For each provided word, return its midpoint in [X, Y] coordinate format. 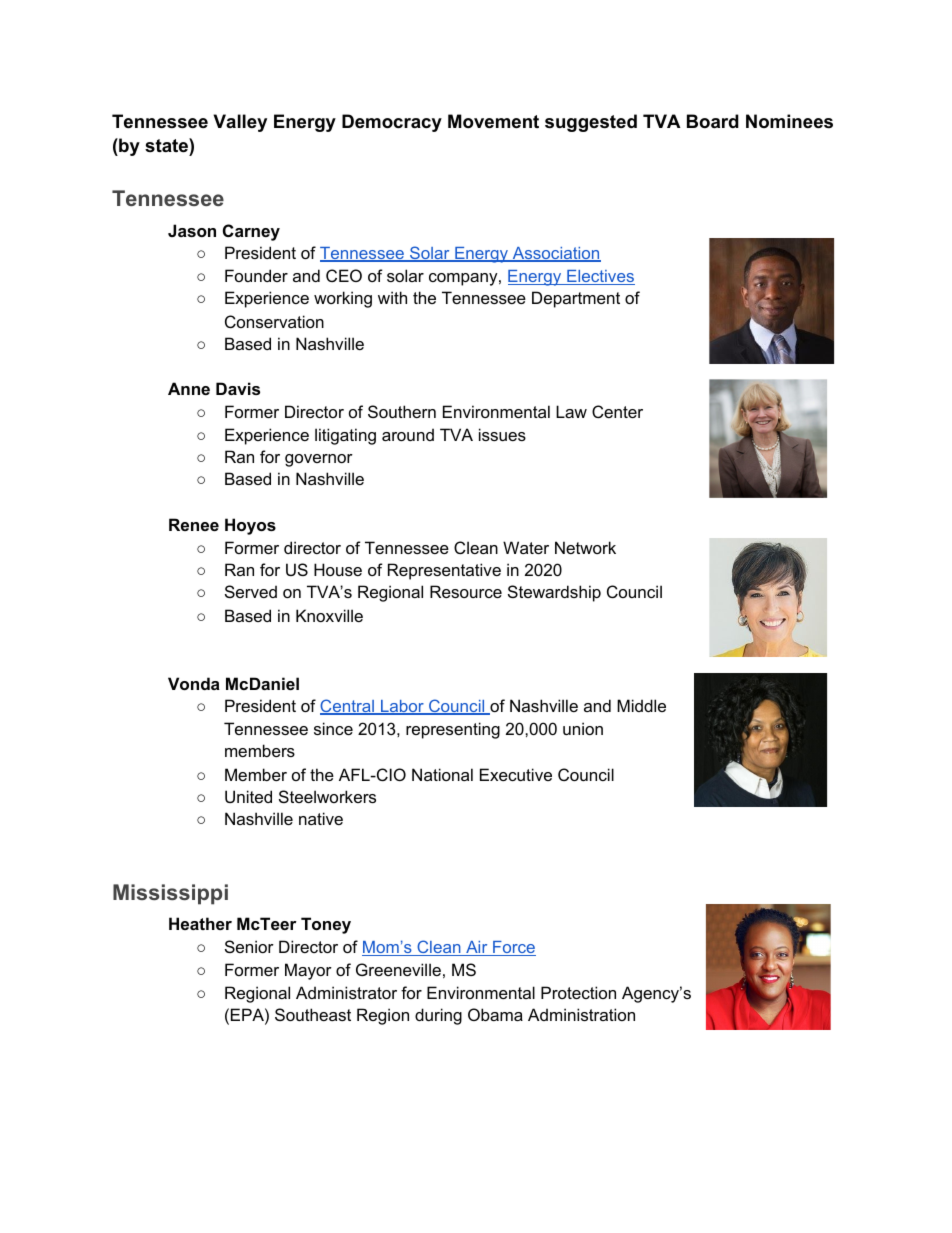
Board [713, 121]
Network [585, 547]
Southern [402, 411]
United [248, 796]
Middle [641, 705]
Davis [238, 388]
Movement [493, 121]
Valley [240, 123]
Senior [249, 946]
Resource [466, 591]
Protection [578, 992]
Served [251, 591]
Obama [495, 1014]
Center [617, 411]
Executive [516, 774]
